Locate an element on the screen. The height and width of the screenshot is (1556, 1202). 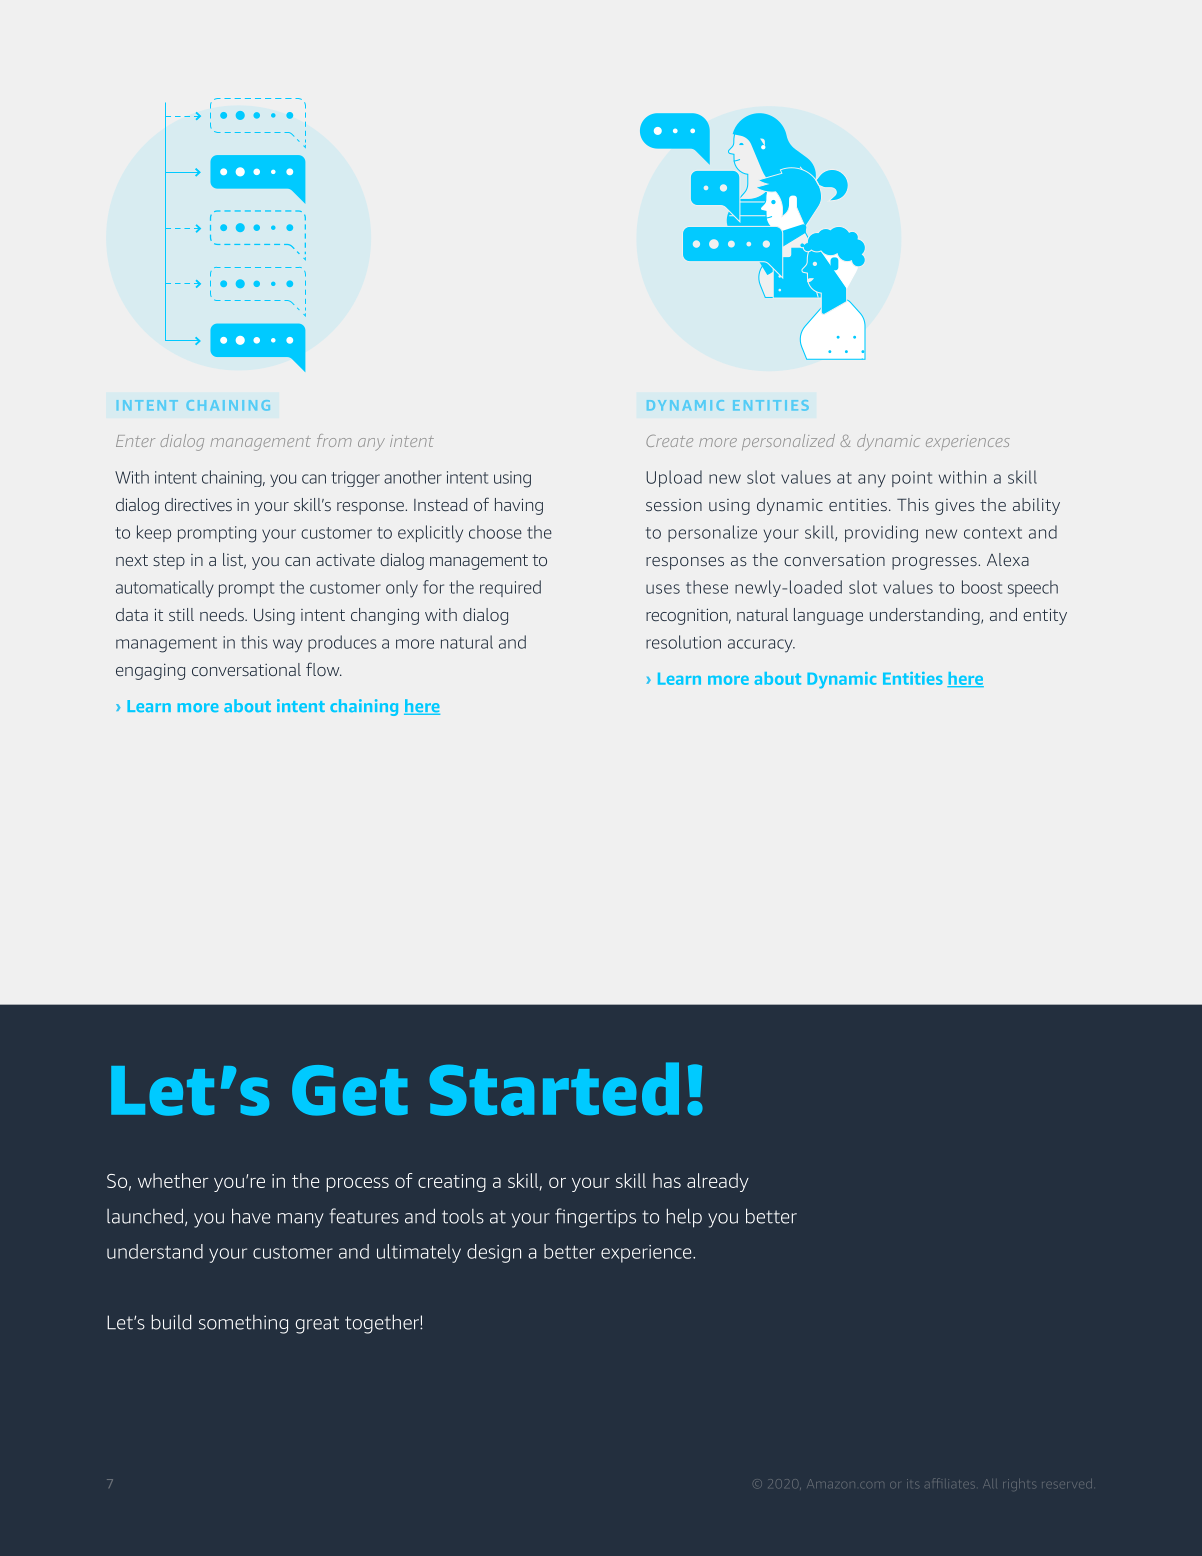
directives is located at coordinates (198, 504).
